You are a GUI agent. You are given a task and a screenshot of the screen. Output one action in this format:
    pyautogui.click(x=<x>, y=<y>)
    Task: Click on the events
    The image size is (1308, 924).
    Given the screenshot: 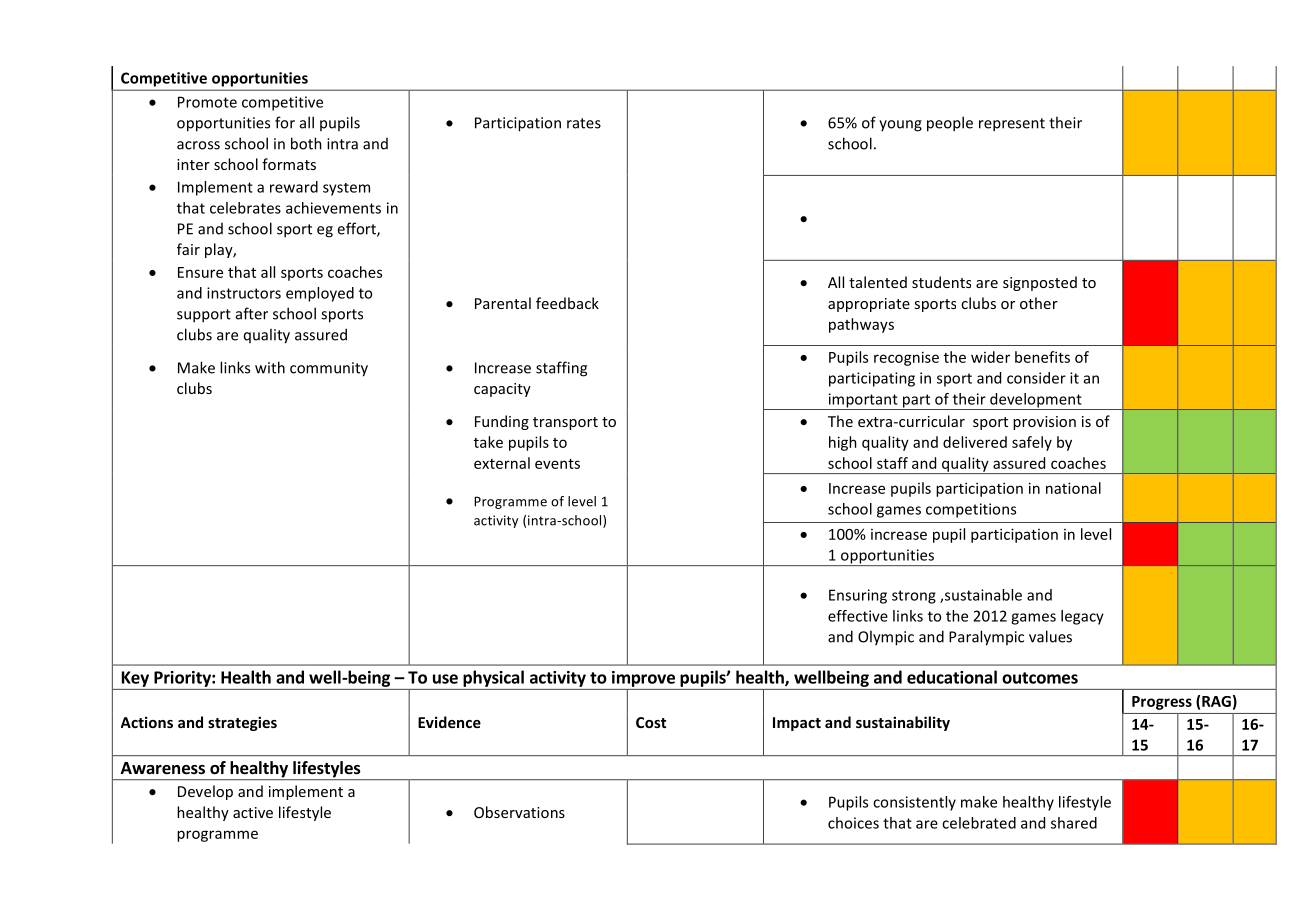 What is the action you would take?
    pyautogui.click(x=557, y=464)
